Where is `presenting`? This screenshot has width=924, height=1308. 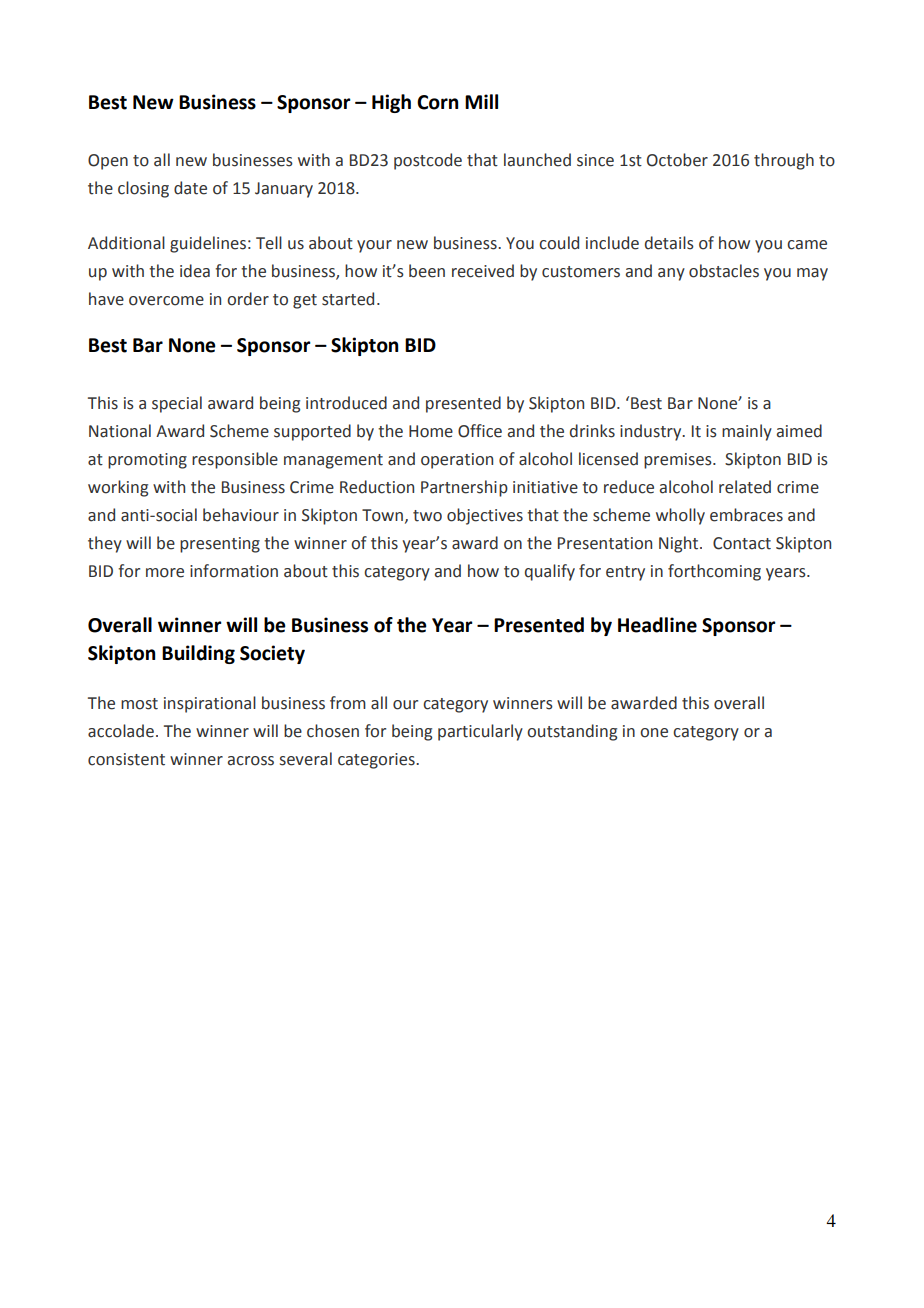
presenting is located at coordinates (220, 545).
